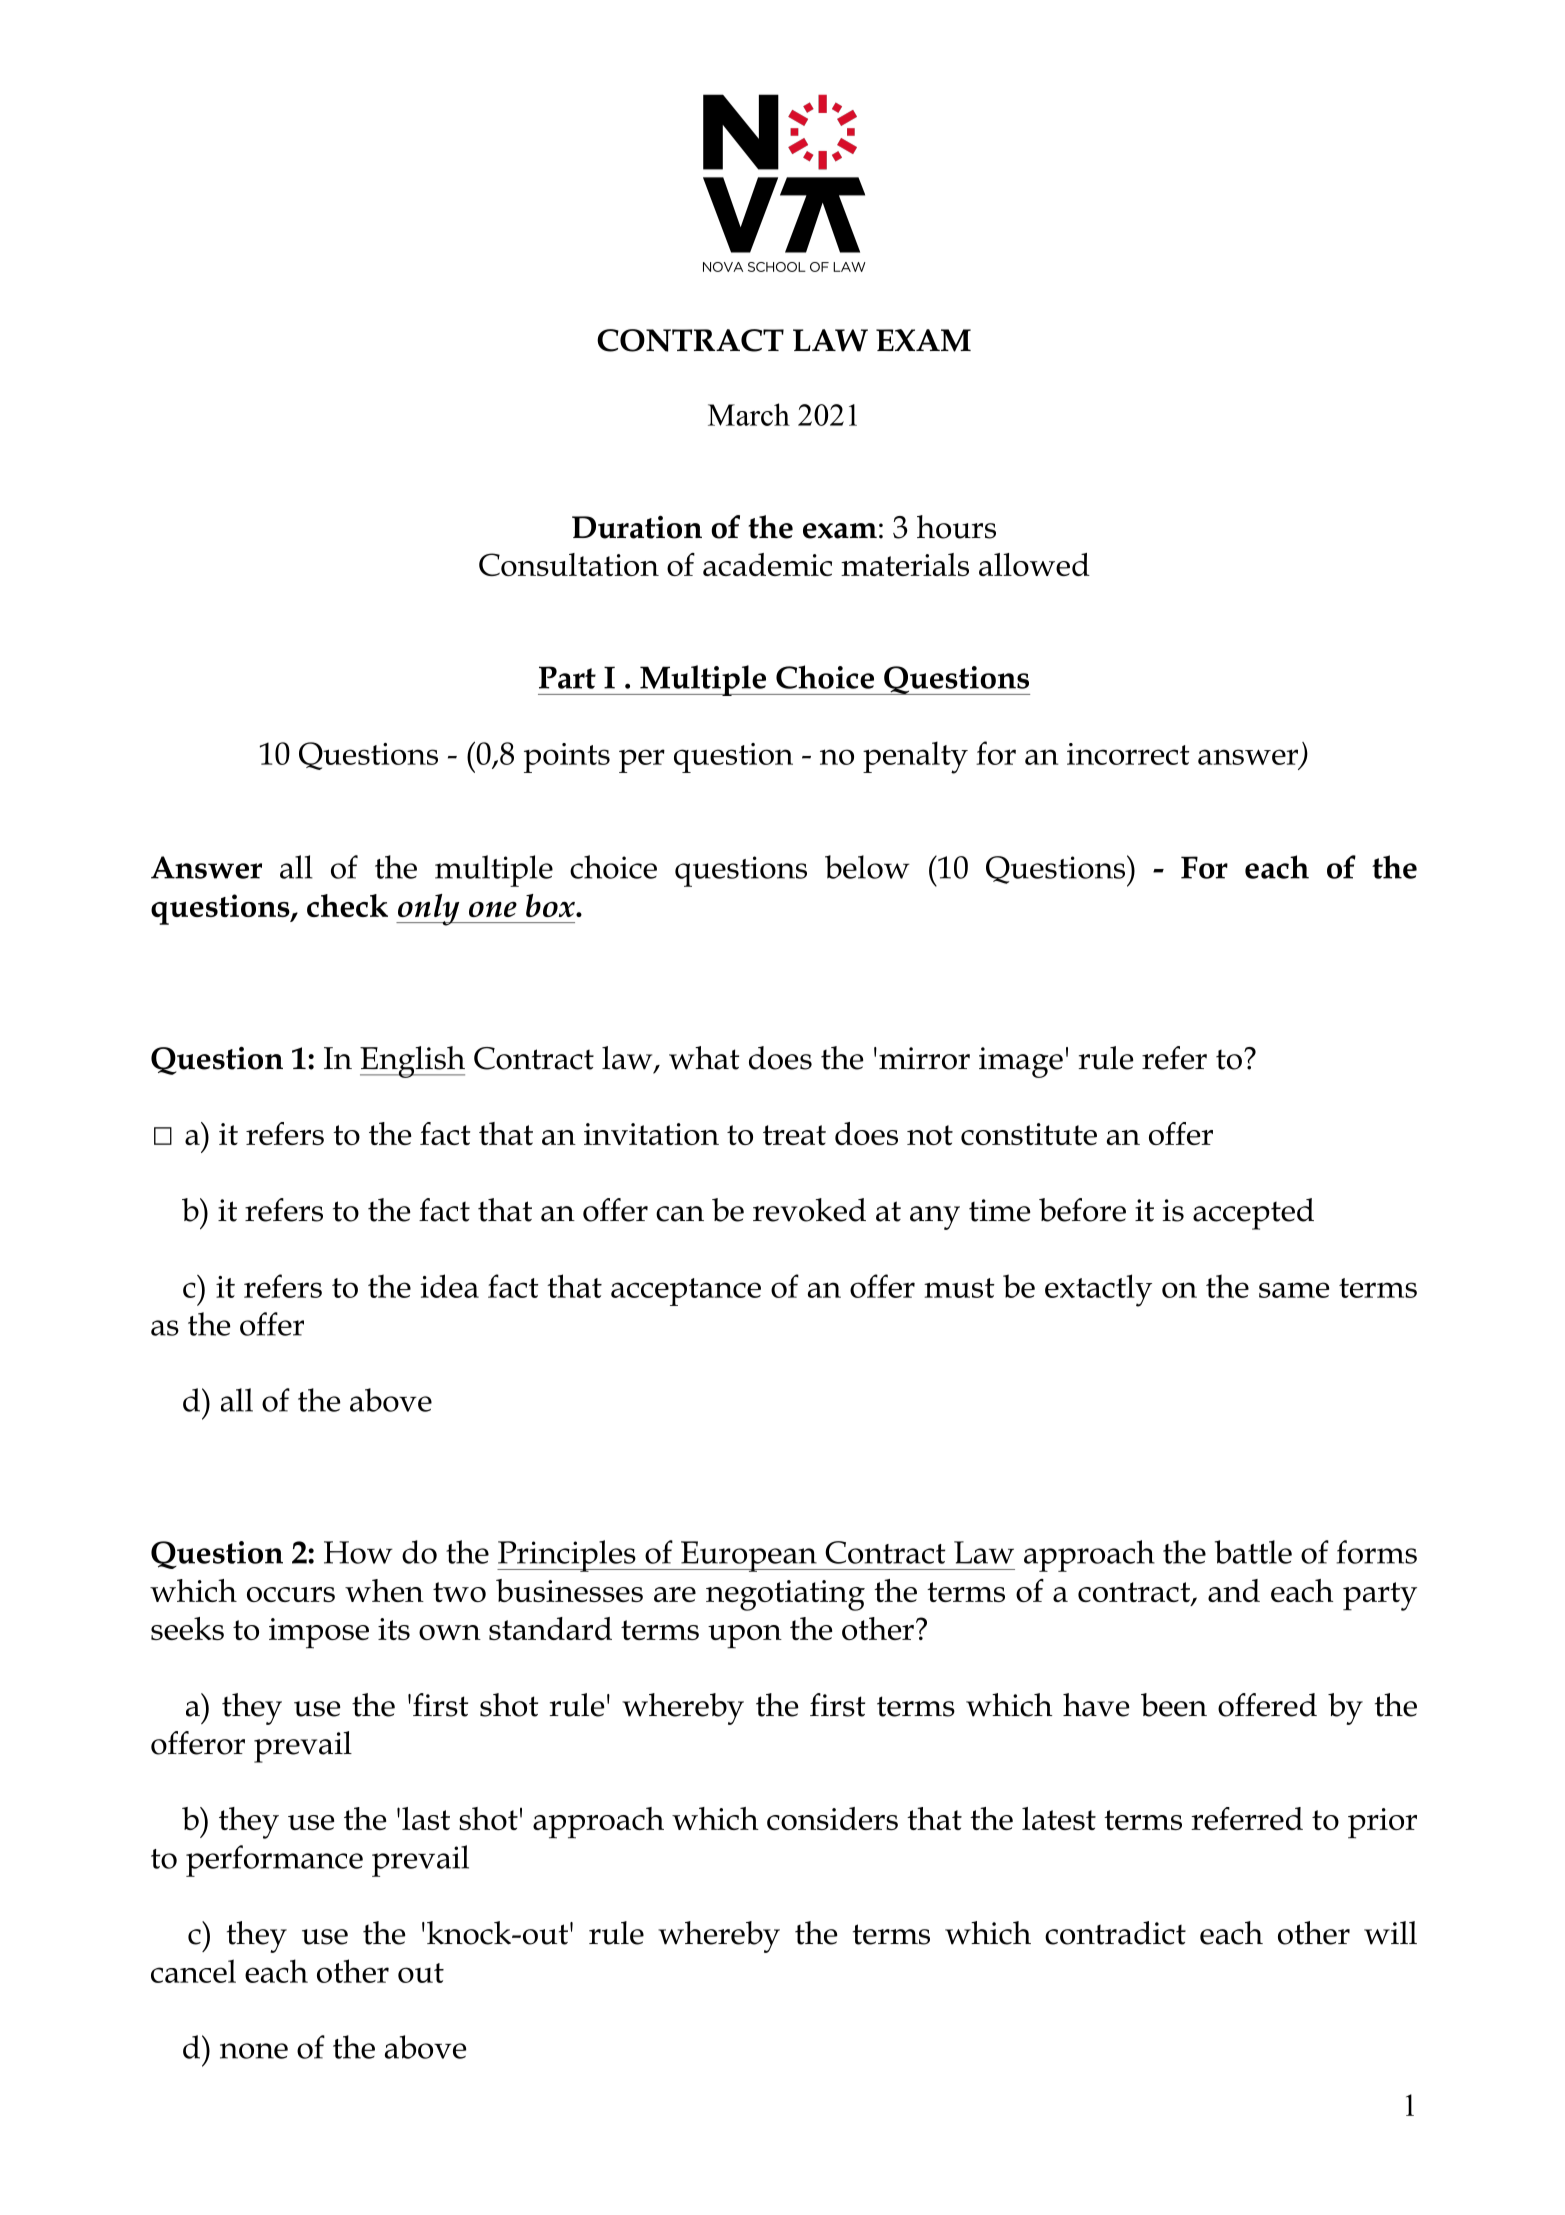  Describe the element at coordinates (1021, 1062) in the screenshot. I see `image` at that location.
